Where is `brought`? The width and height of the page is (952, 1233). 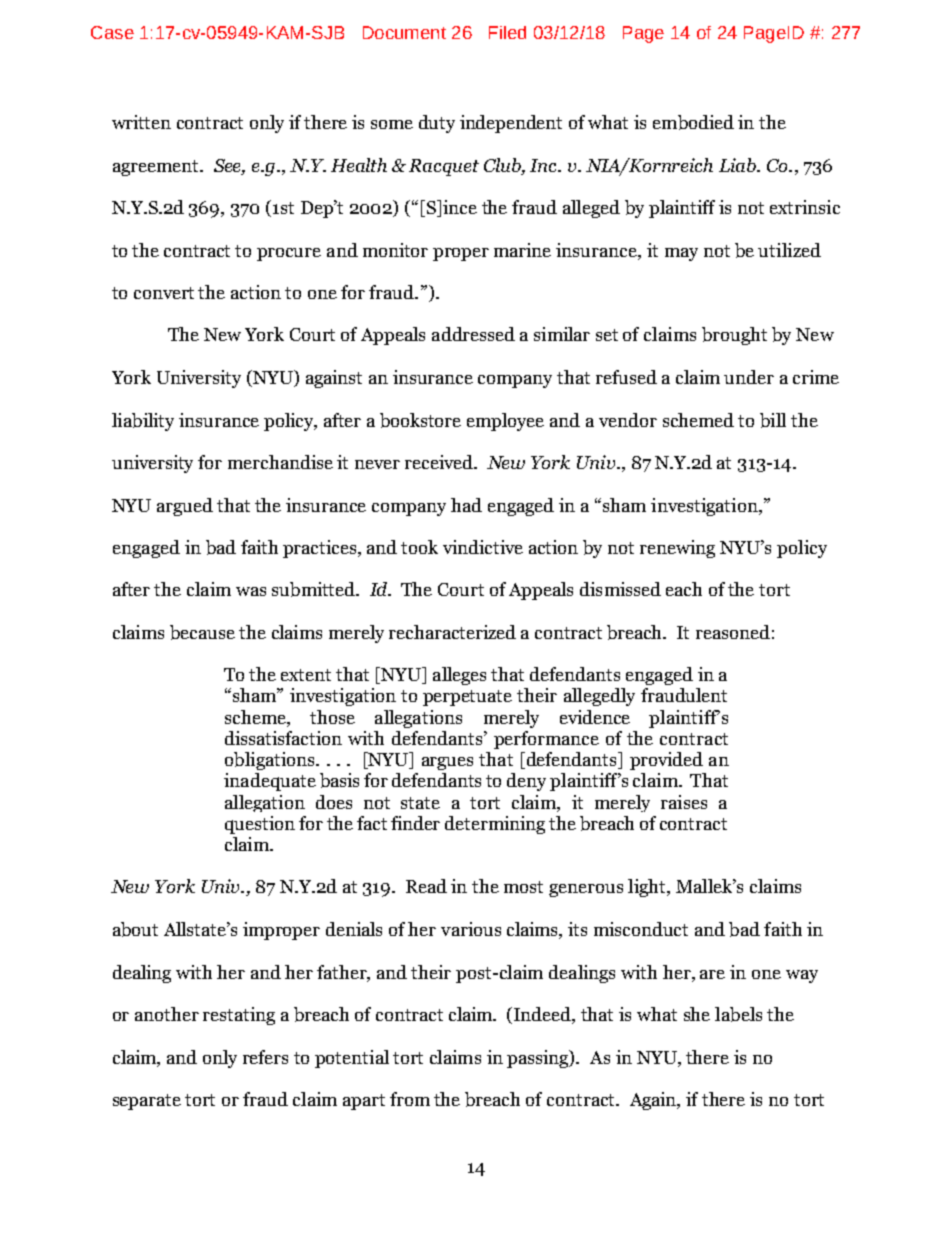
brought is located at coordinates (734, 336).
